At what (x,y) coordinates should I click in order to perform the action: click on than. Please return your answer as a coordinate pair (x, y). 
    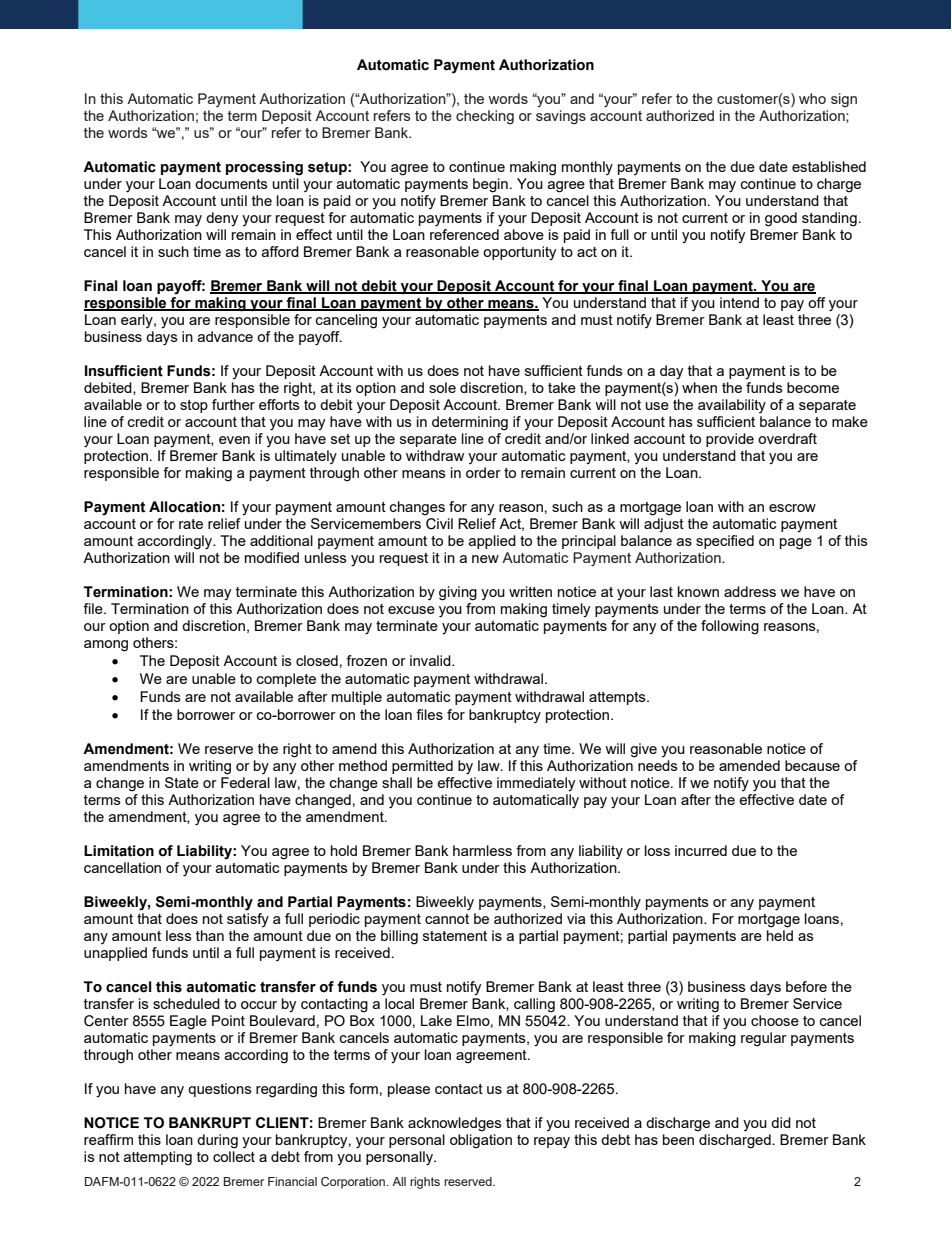
    Looking at the image, I should click on (210, 935).
